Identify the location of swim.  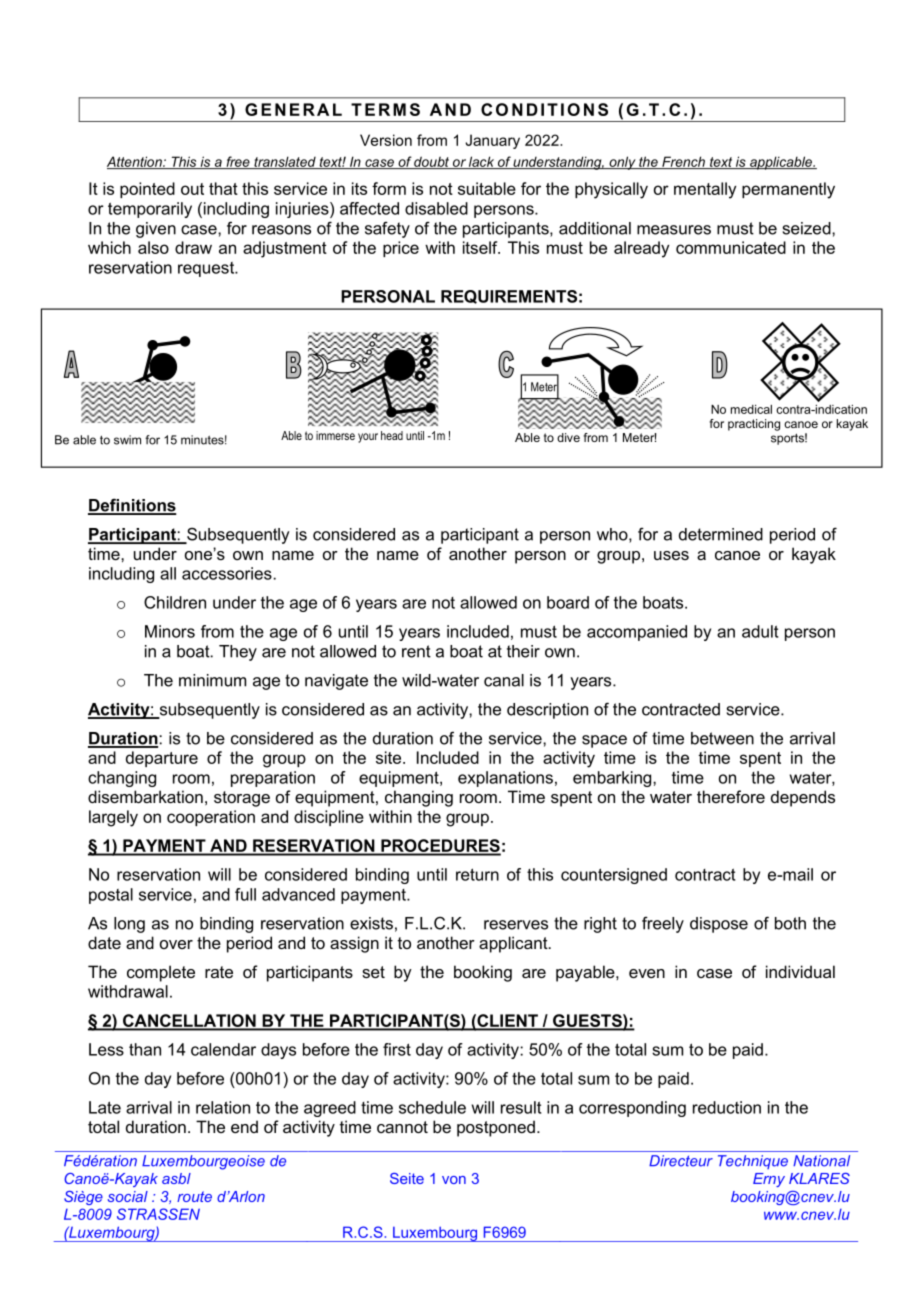
(127, 440).
